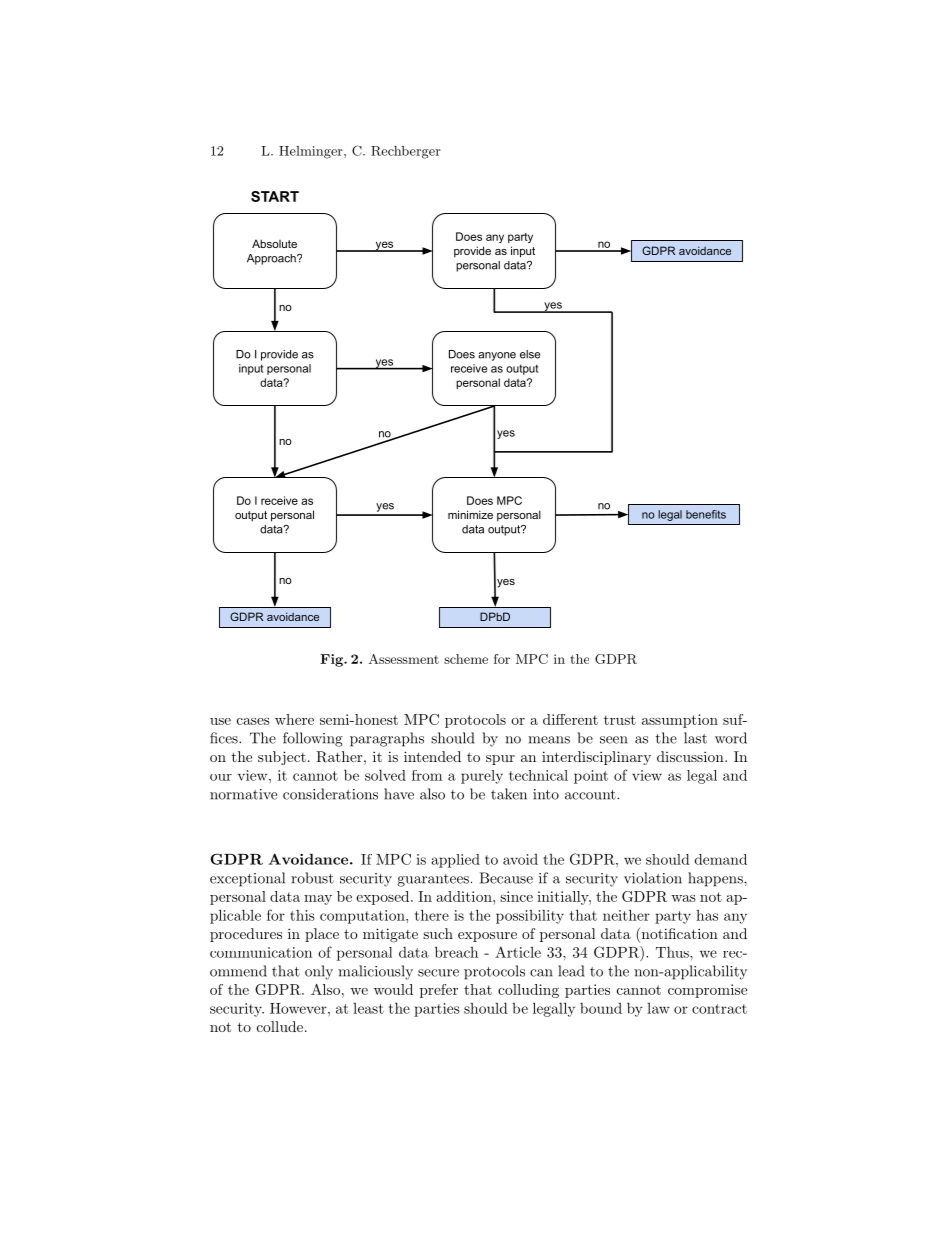 Image resolution: width=952 pixels, height=1233 pixels. I want to click on minimize, so click(470, 514).
